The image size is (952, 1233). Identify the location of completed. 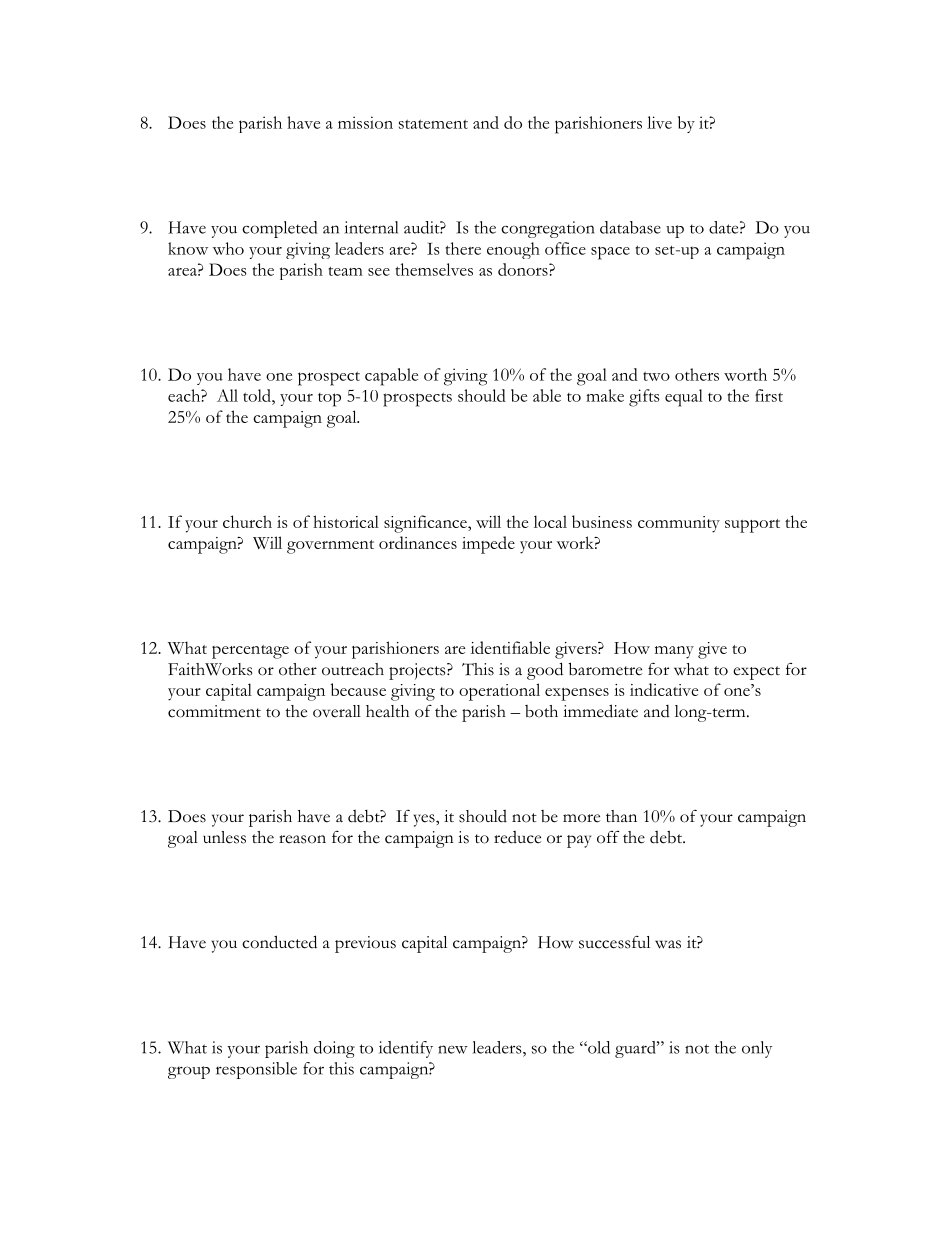
(279, 229).
